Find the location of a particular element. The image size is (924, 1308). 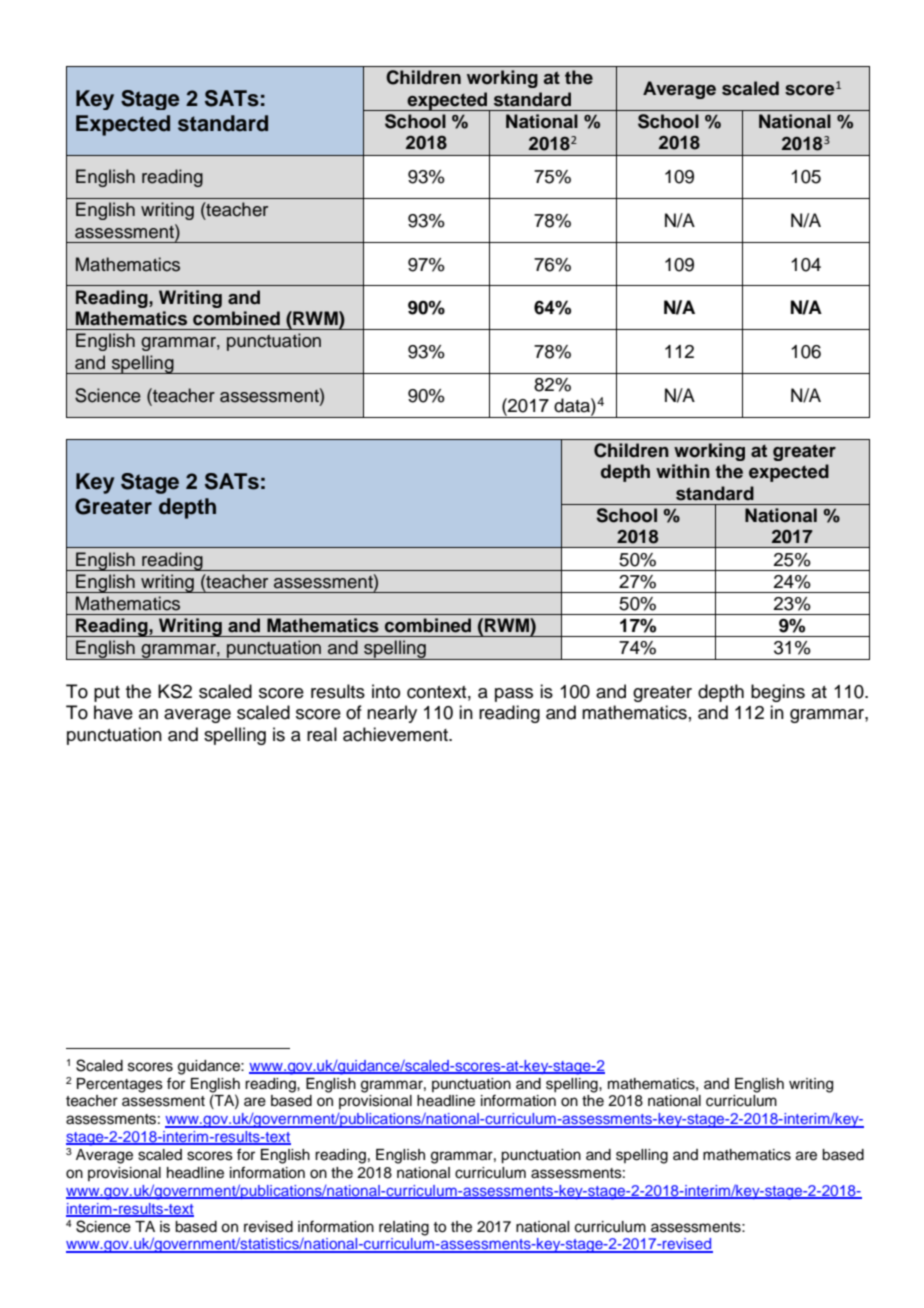

within is located at coordinates (683, 471).
